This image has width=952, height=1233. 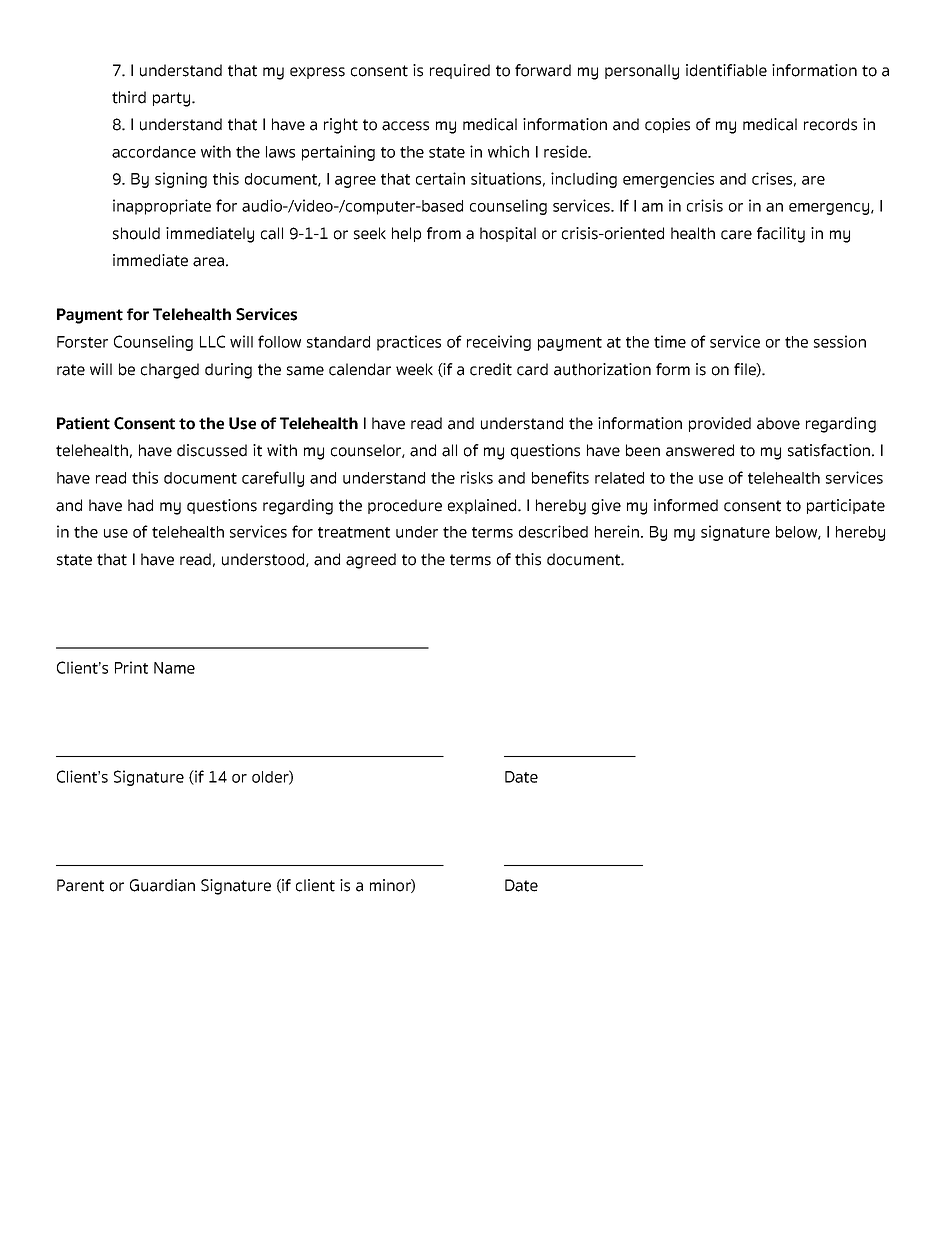 What do you see at coordinates (460, 71) in the image?
I see `required` at bounding box center [460, 71].
